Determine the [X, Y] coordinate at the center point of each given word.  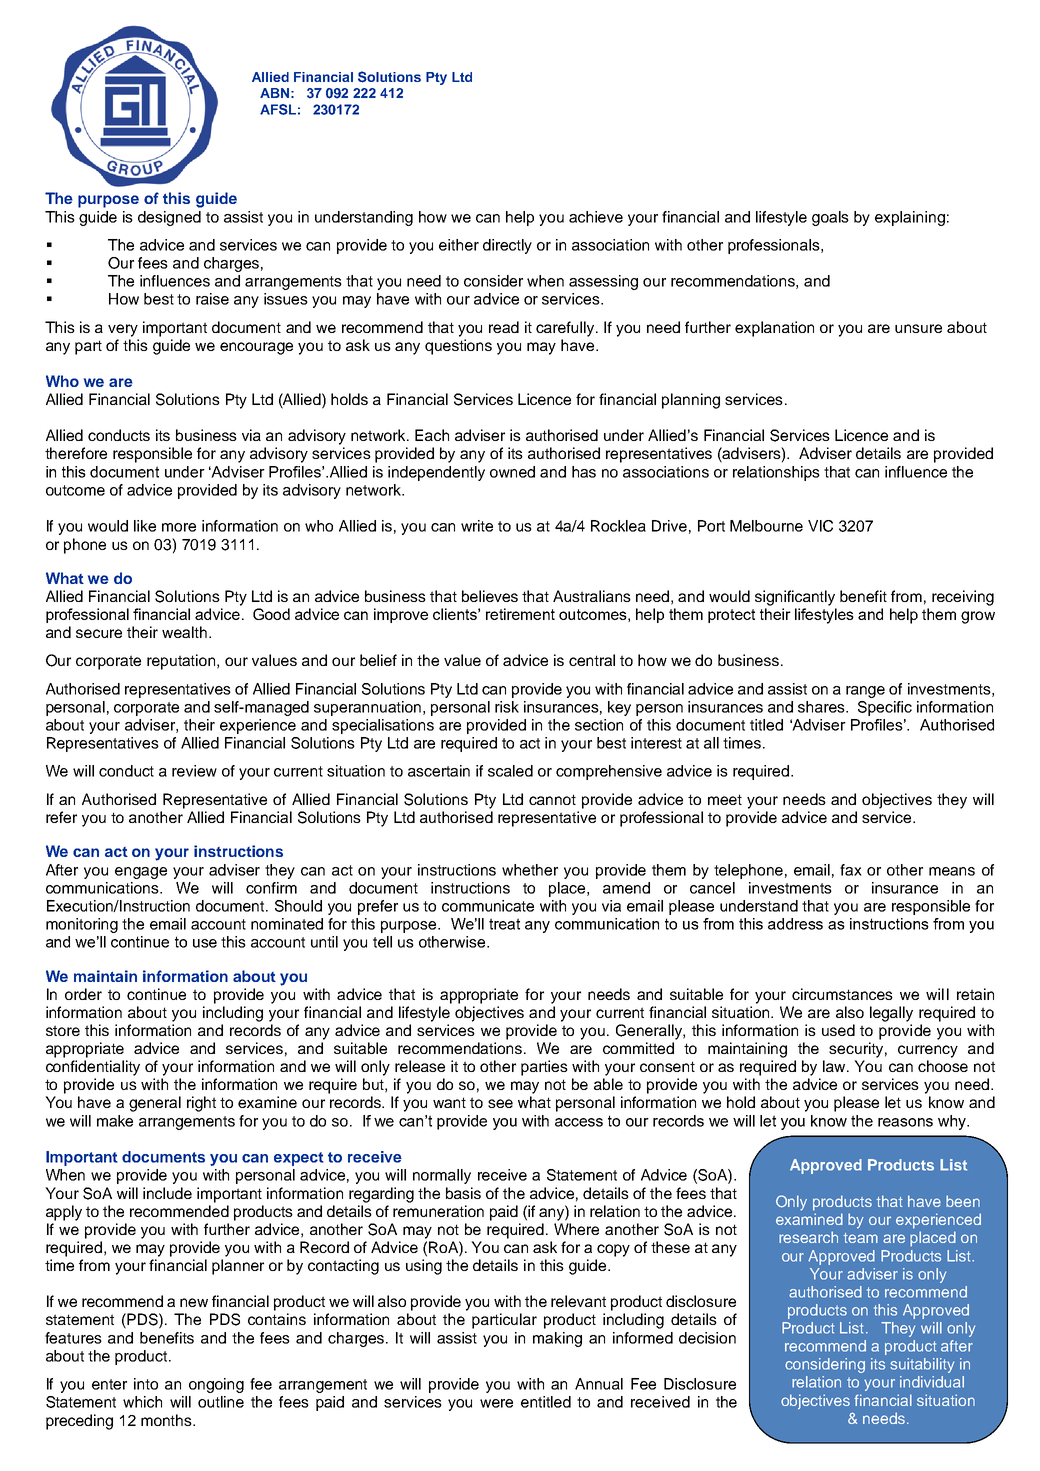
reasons [905, 1122]
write [477, 526]
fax [851, 870]
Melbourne [766, 526]
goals [830, 218]
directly [507, 246]
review [194, 771]
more [179, 527]
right [201, 1104]
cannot [552, 799]
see [500, 1103]
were [496, 1403]
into [146, 1384]
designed [169, 218]
